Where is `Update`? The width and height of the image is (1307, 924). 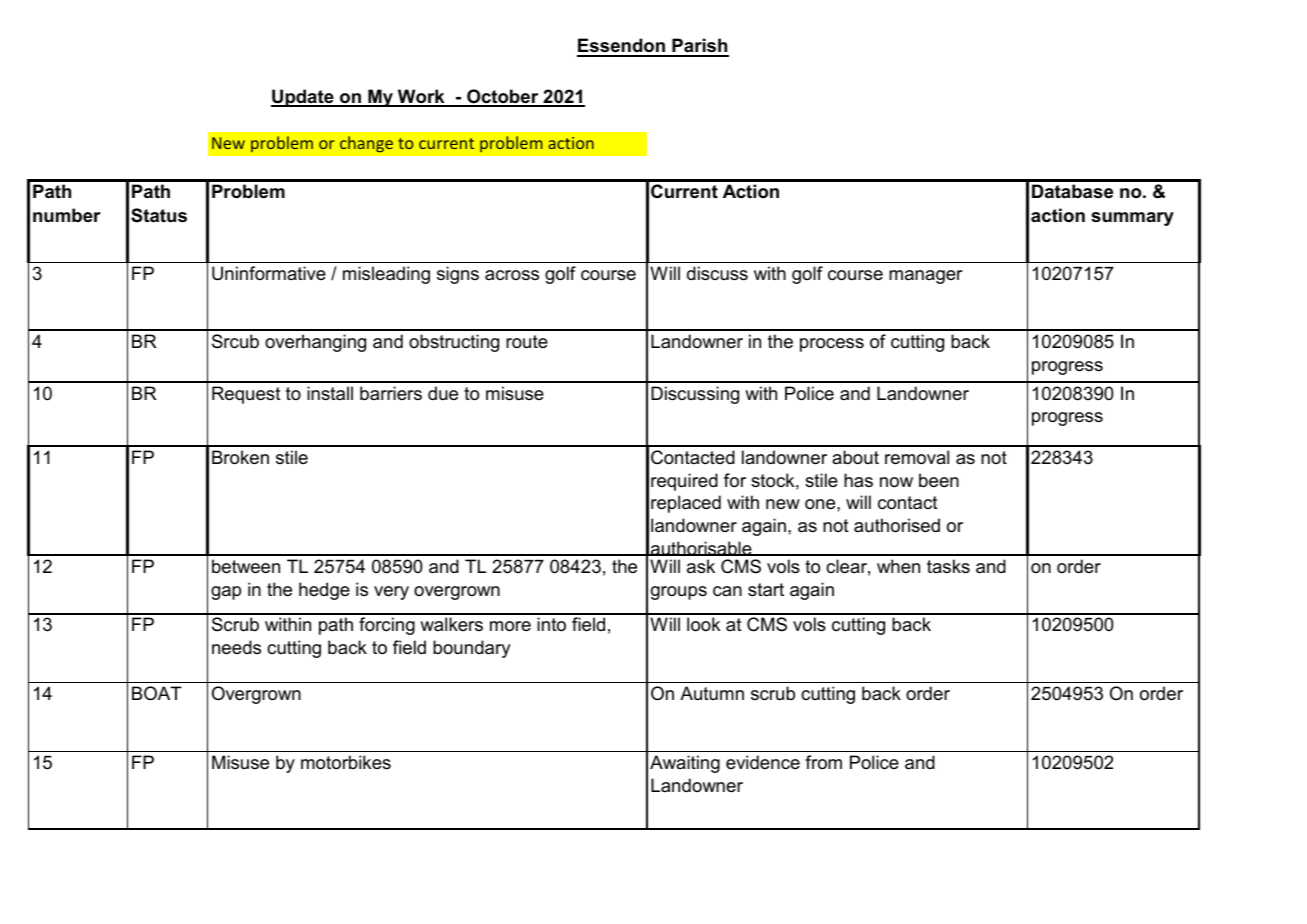
Update is located at coordinates (303, 98).
